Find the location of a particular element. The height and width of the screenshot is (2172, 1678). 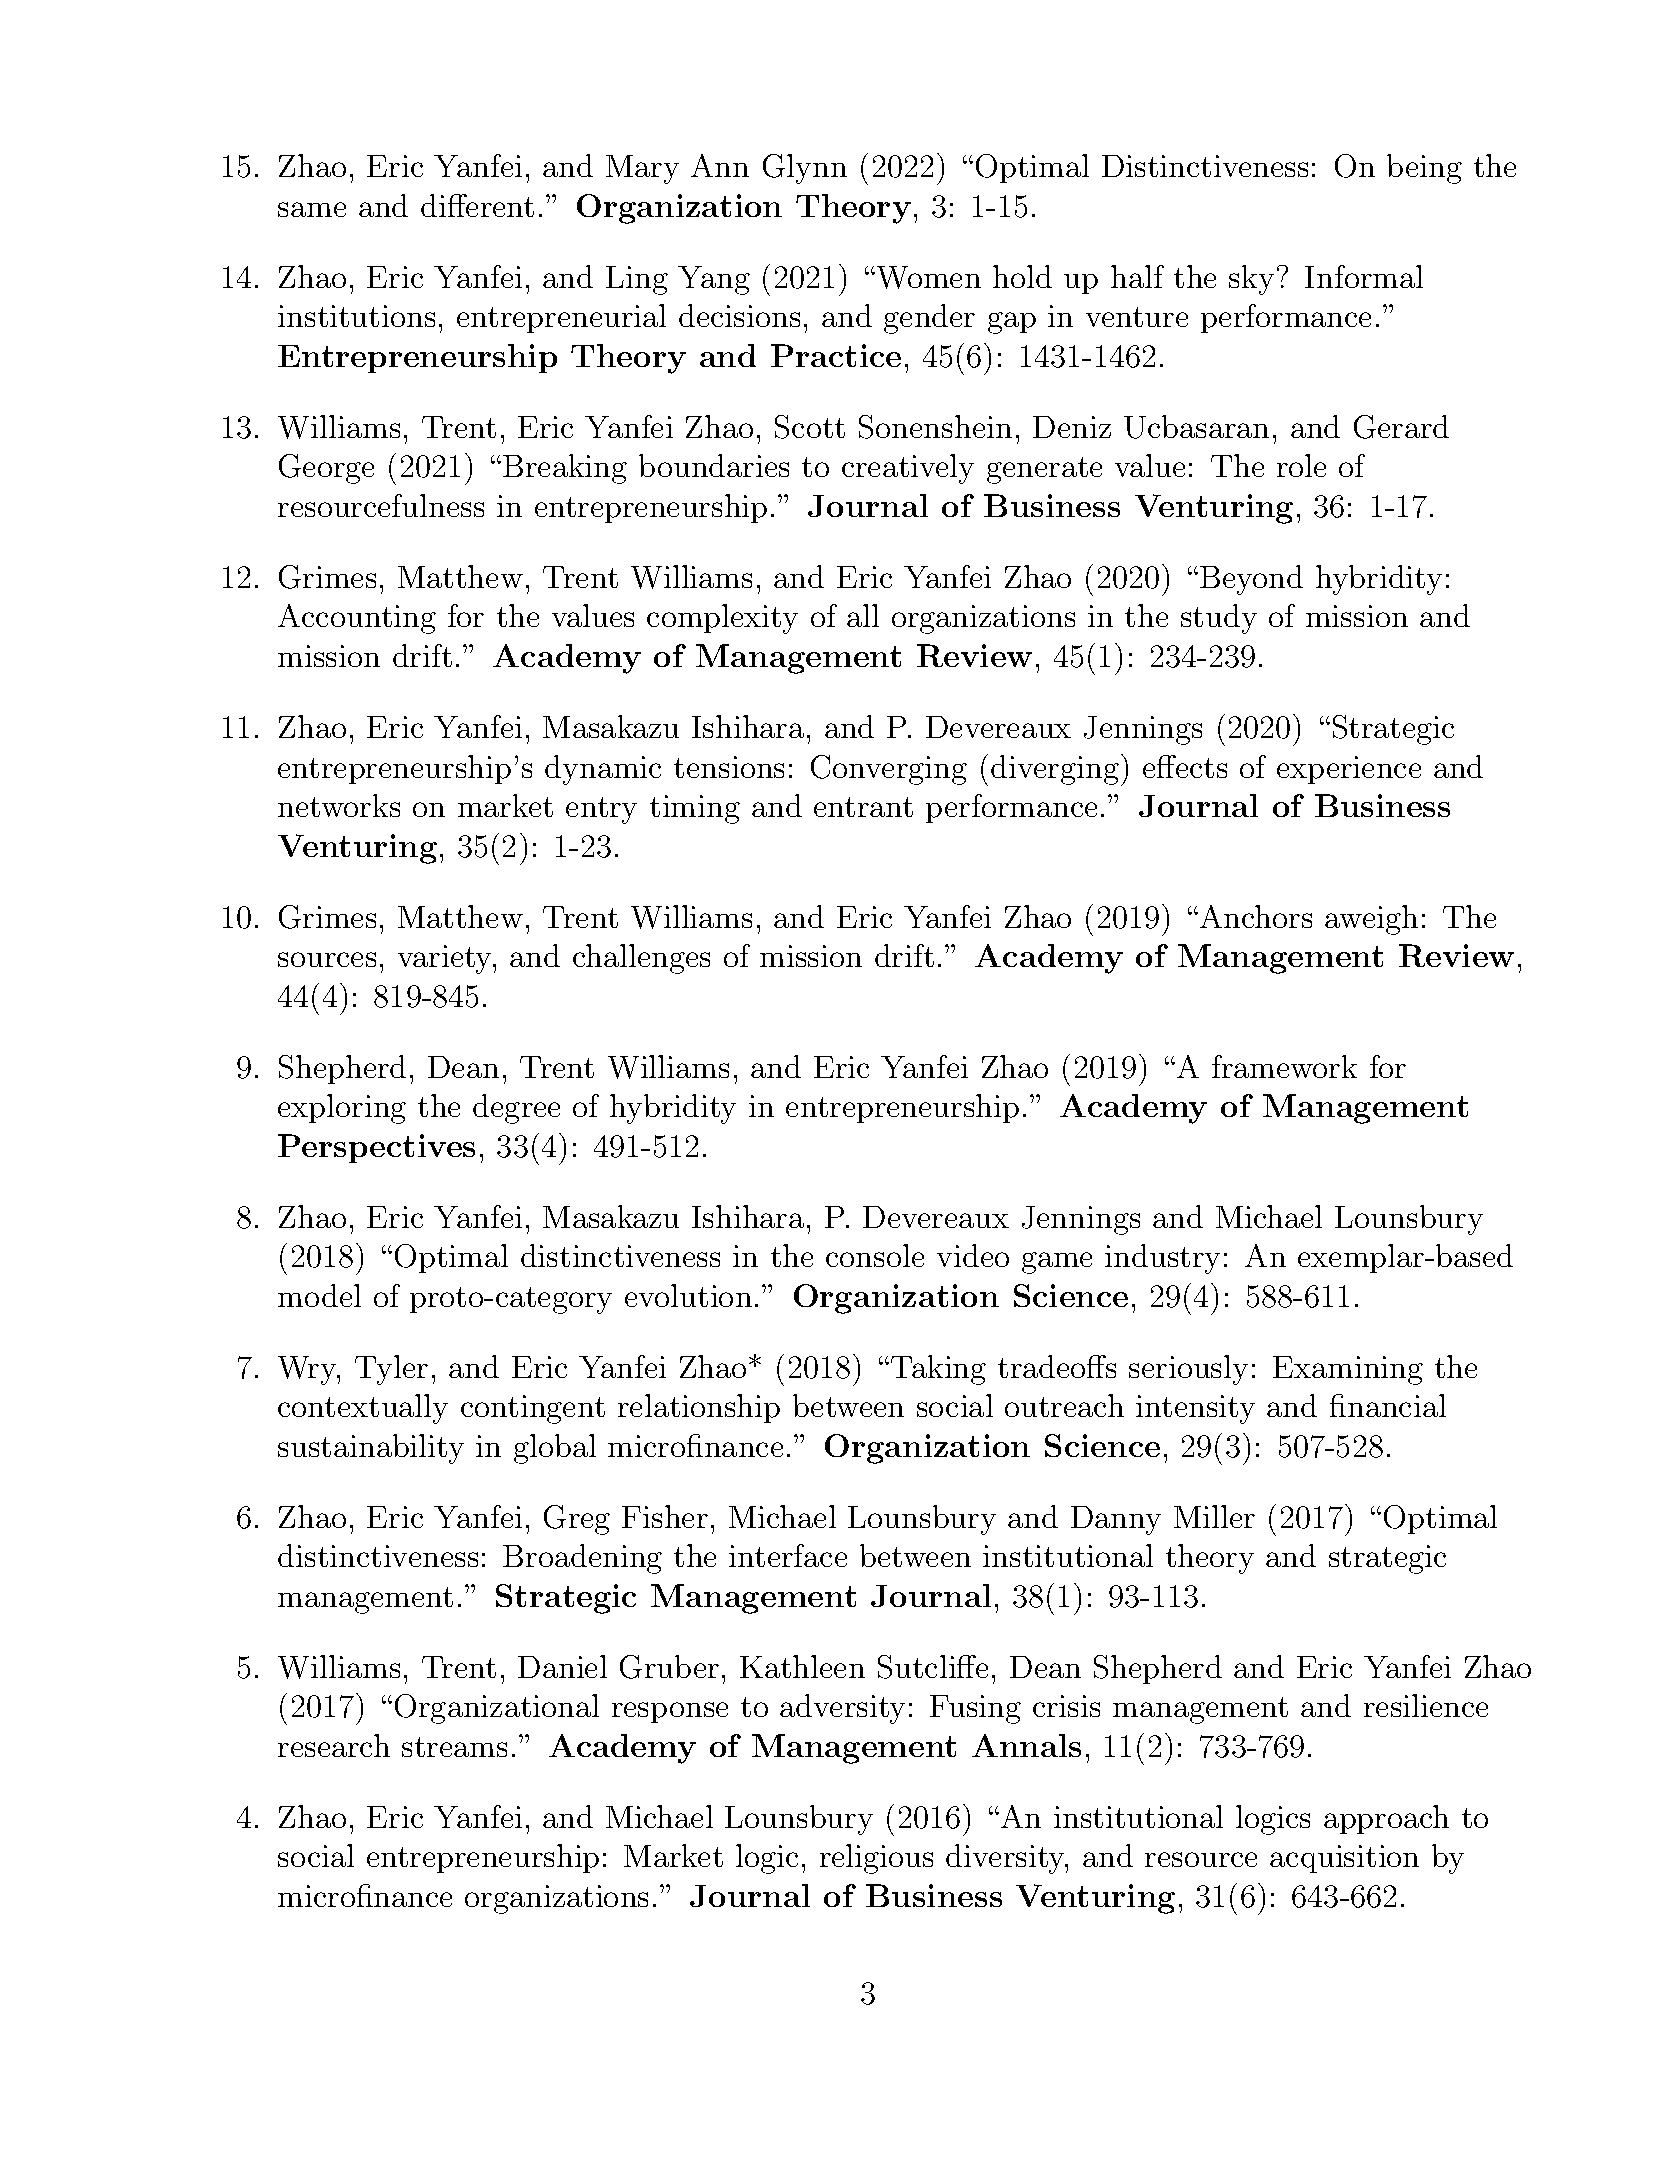

different is located at coordinates (477, 205).
